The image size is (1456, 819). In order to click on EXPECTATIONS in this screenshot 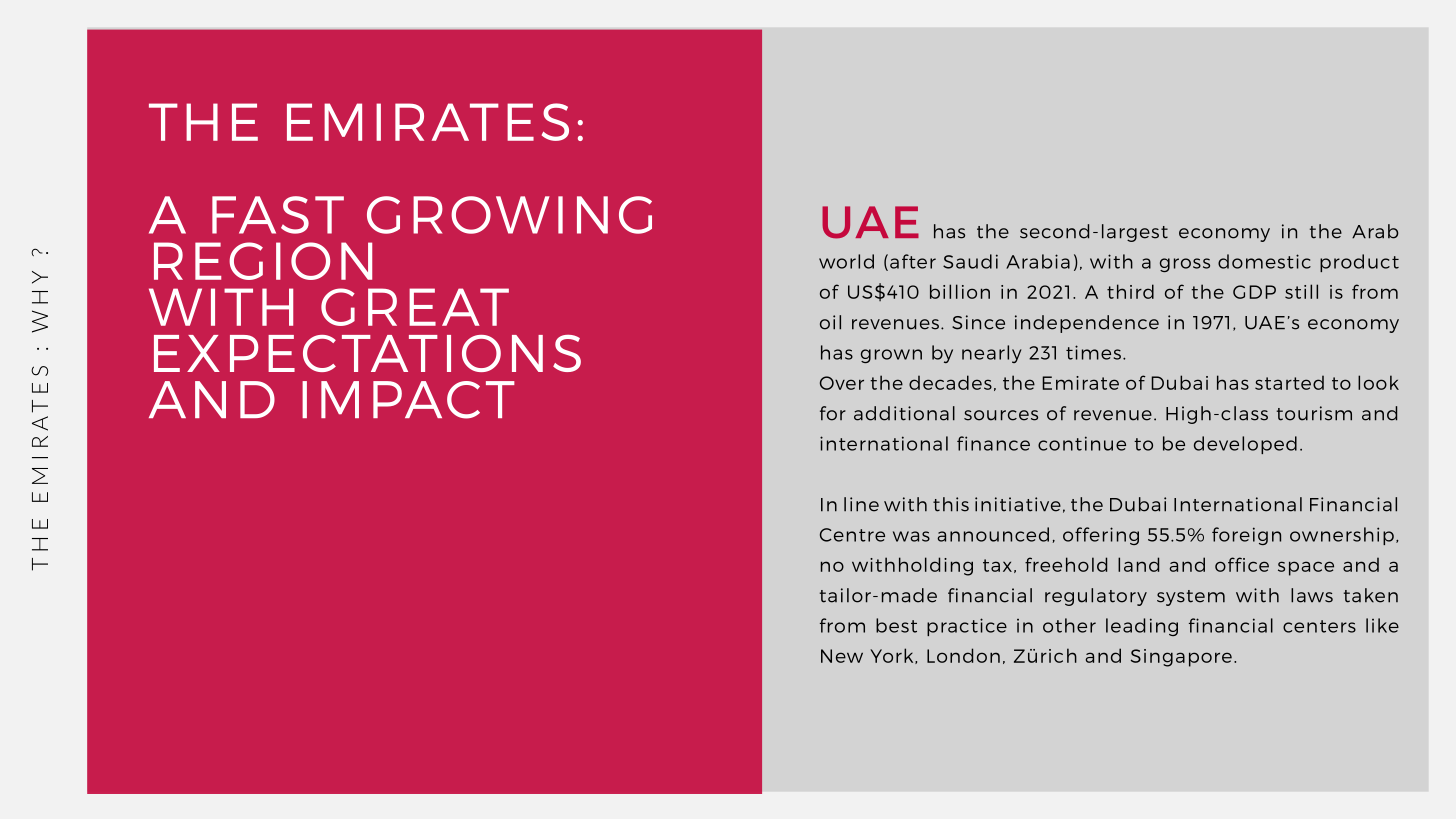, I will do `click(367, 353)`.
